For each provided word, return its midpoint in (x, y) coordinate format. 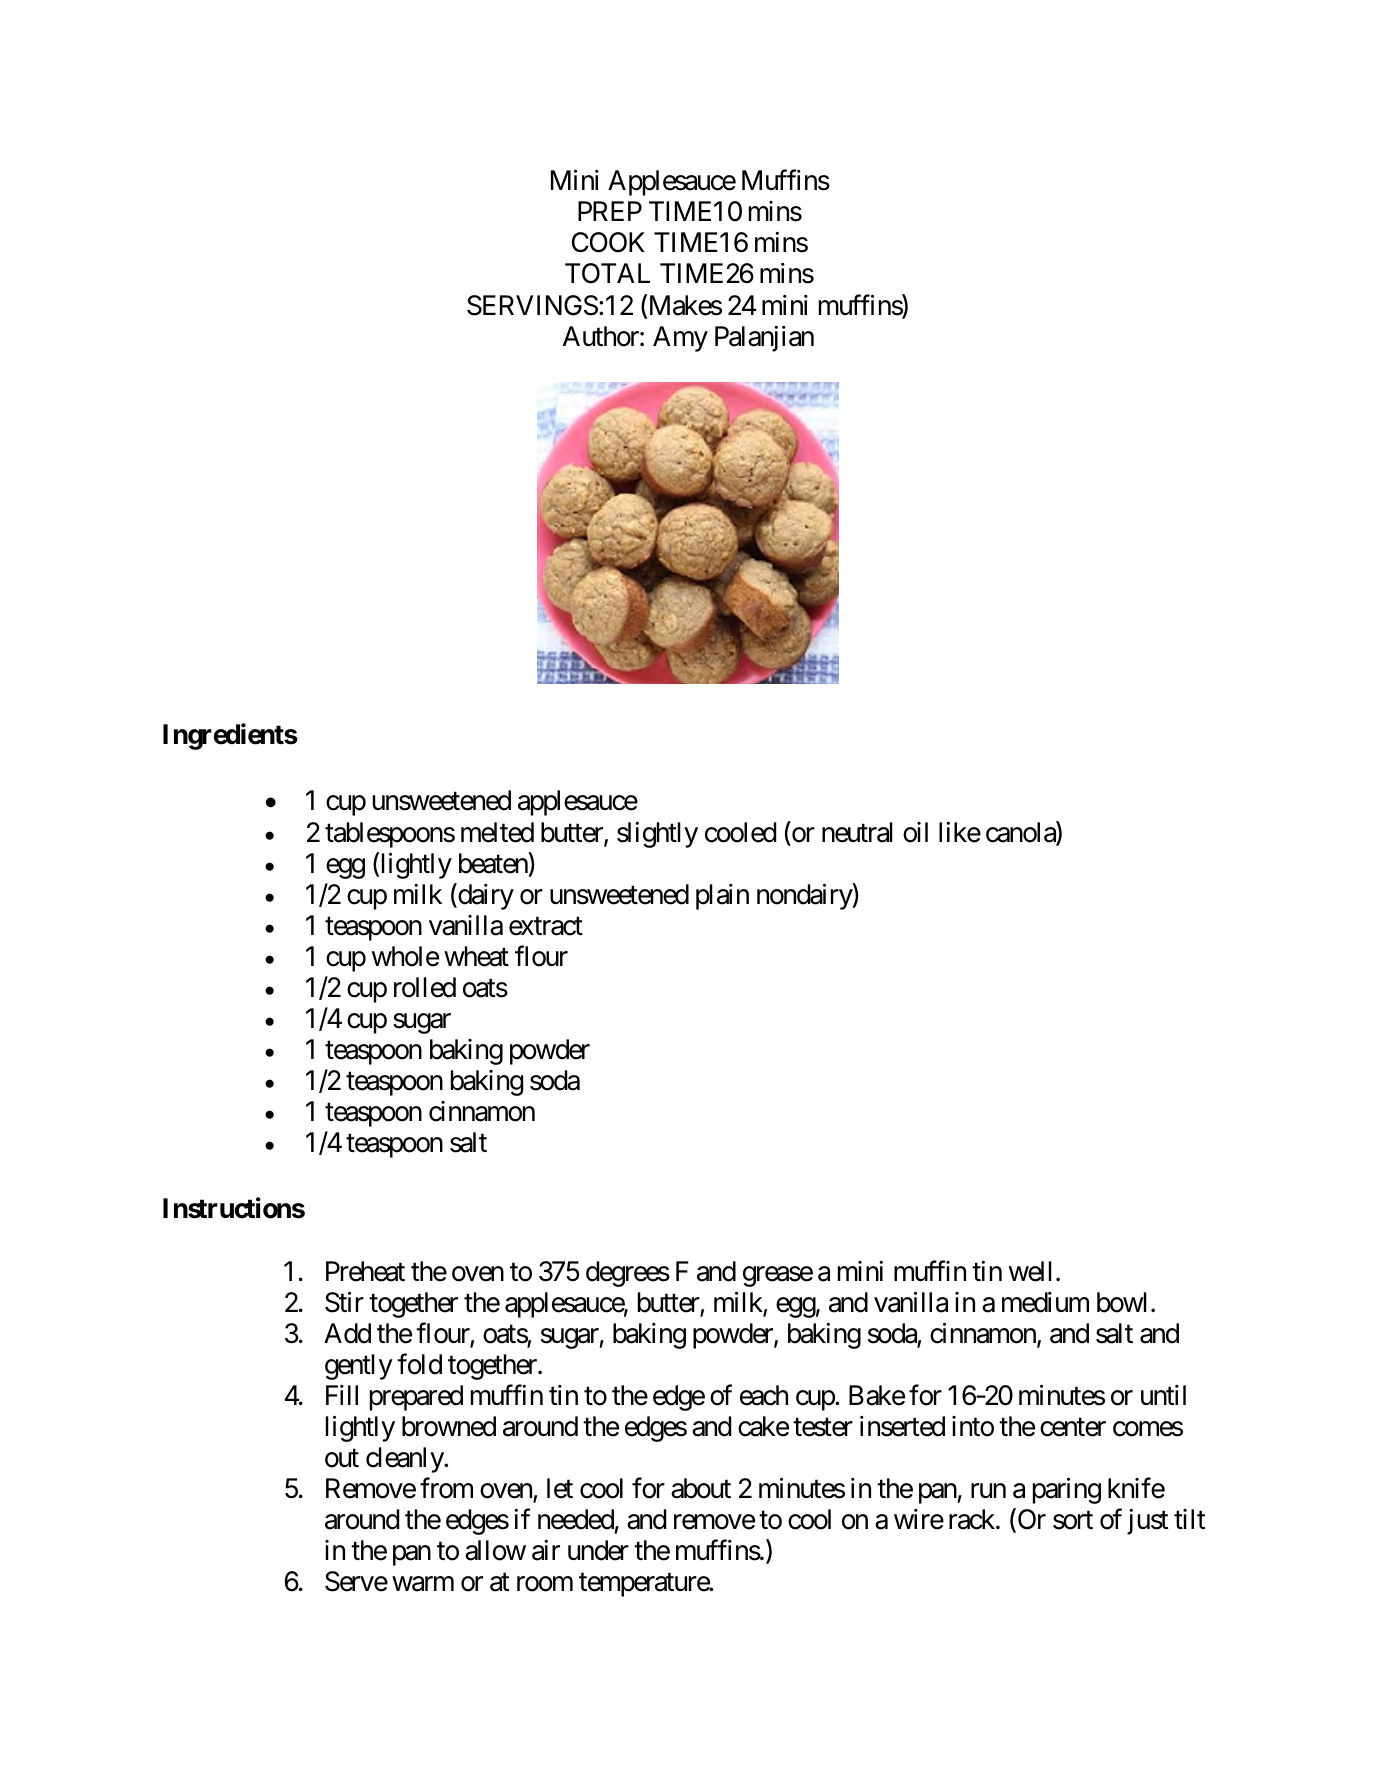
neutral (857, 832)
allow (495, 1550)
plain (722, 897)
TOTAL (607, 273)
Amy (680, 339)
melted (497, 832)
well (1030, 1271)
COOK (608, 242)
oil (915, 832)
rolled (425, 987)
